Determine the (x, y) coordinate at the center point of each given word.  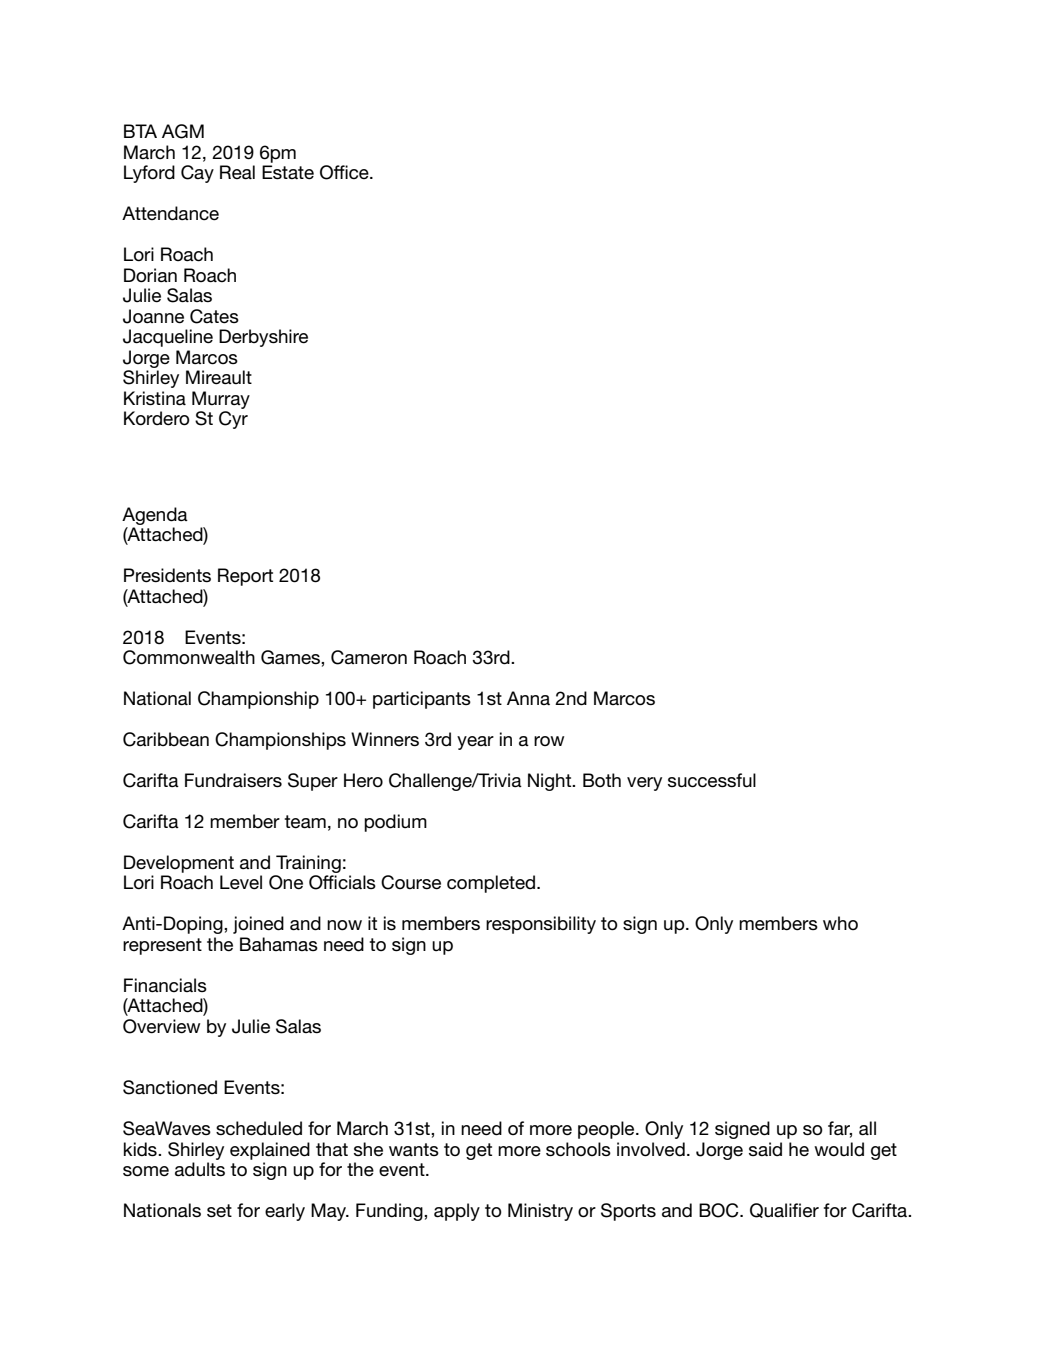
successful (712, 780)
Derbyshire (263, 338)
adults (200, 1169)
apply (457, 1212)
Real (237, 172)
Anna (528, 698)
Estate (288, 172)
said (765, 1149)
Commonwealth (189, 657)
